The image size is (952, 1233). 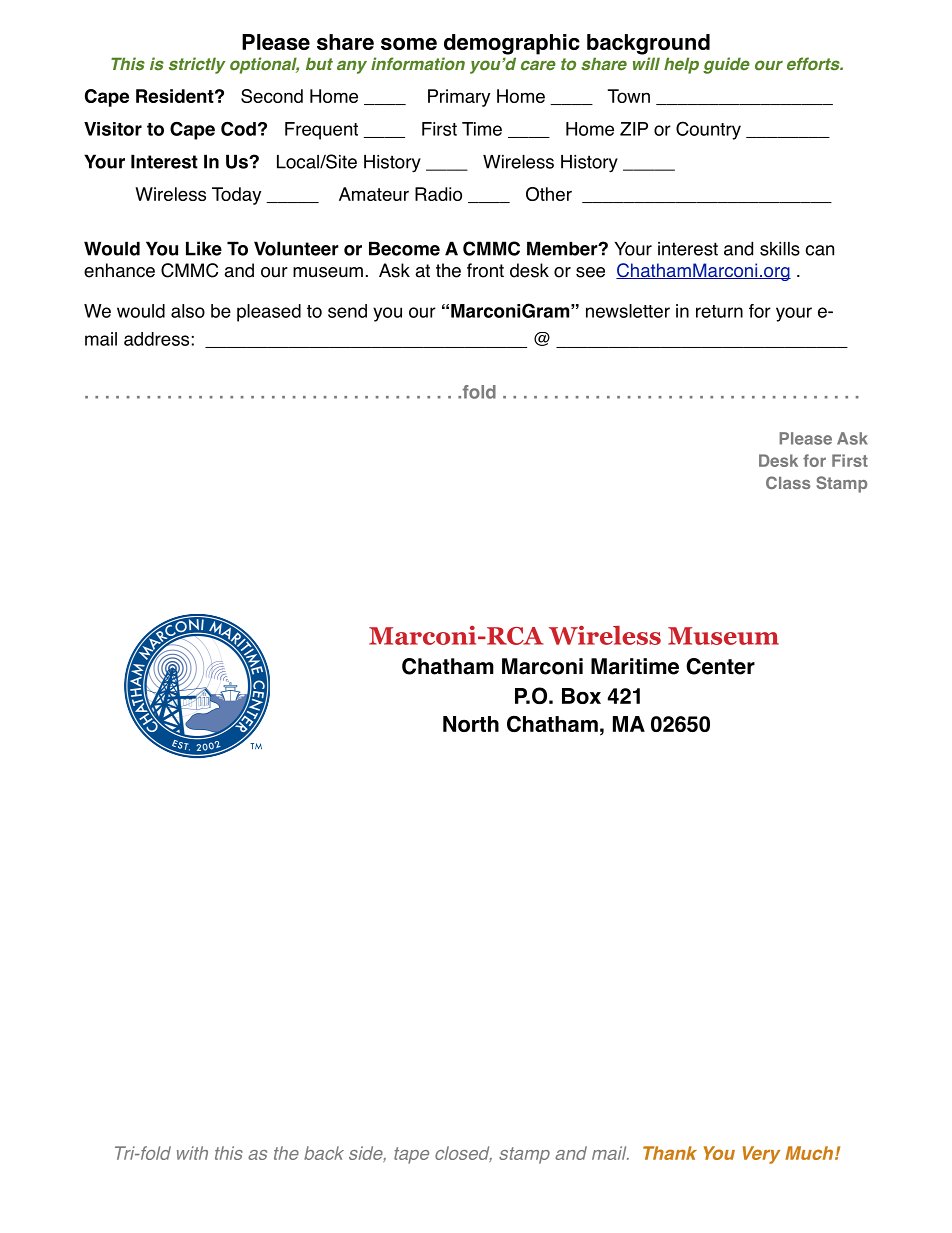 I want to click on send, so click(x=347, y=311).
